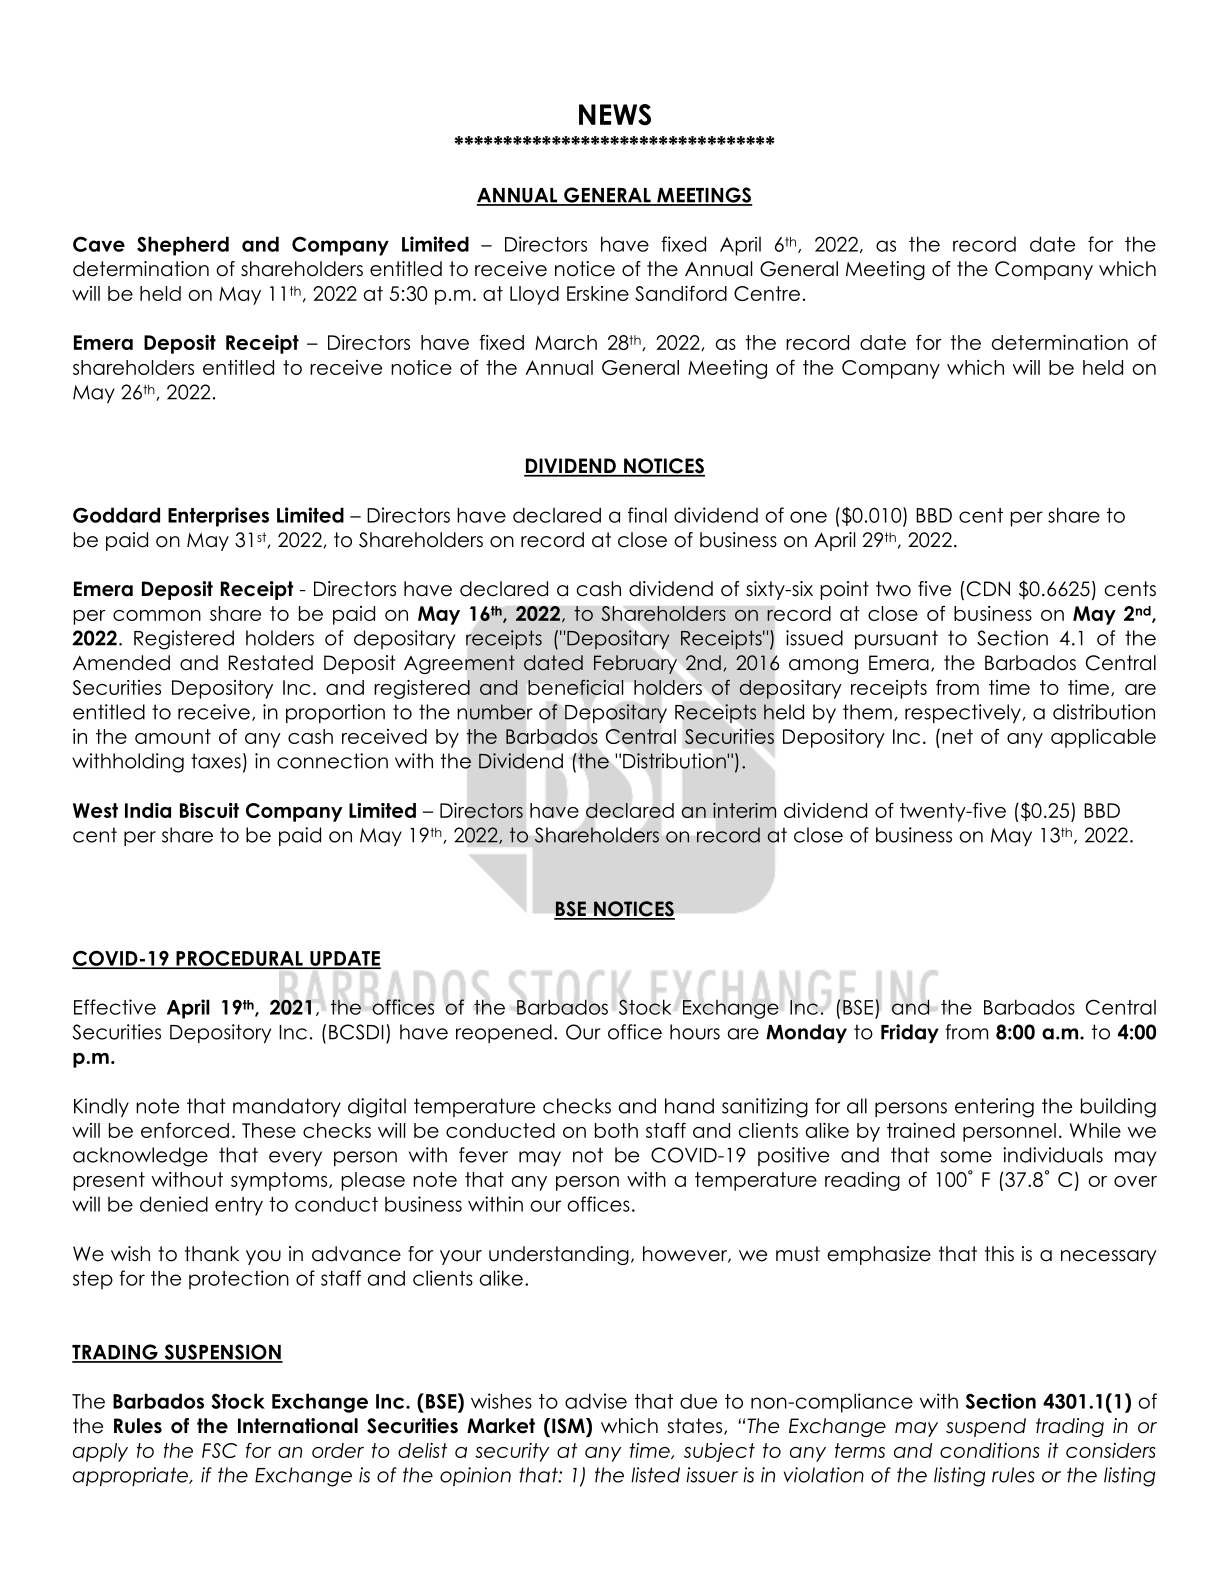 The width and height of the screenshot is (1229, 1590). Describe the element at coordinates (598, 293) in the screenshot. I see `Erskine` at that location.
